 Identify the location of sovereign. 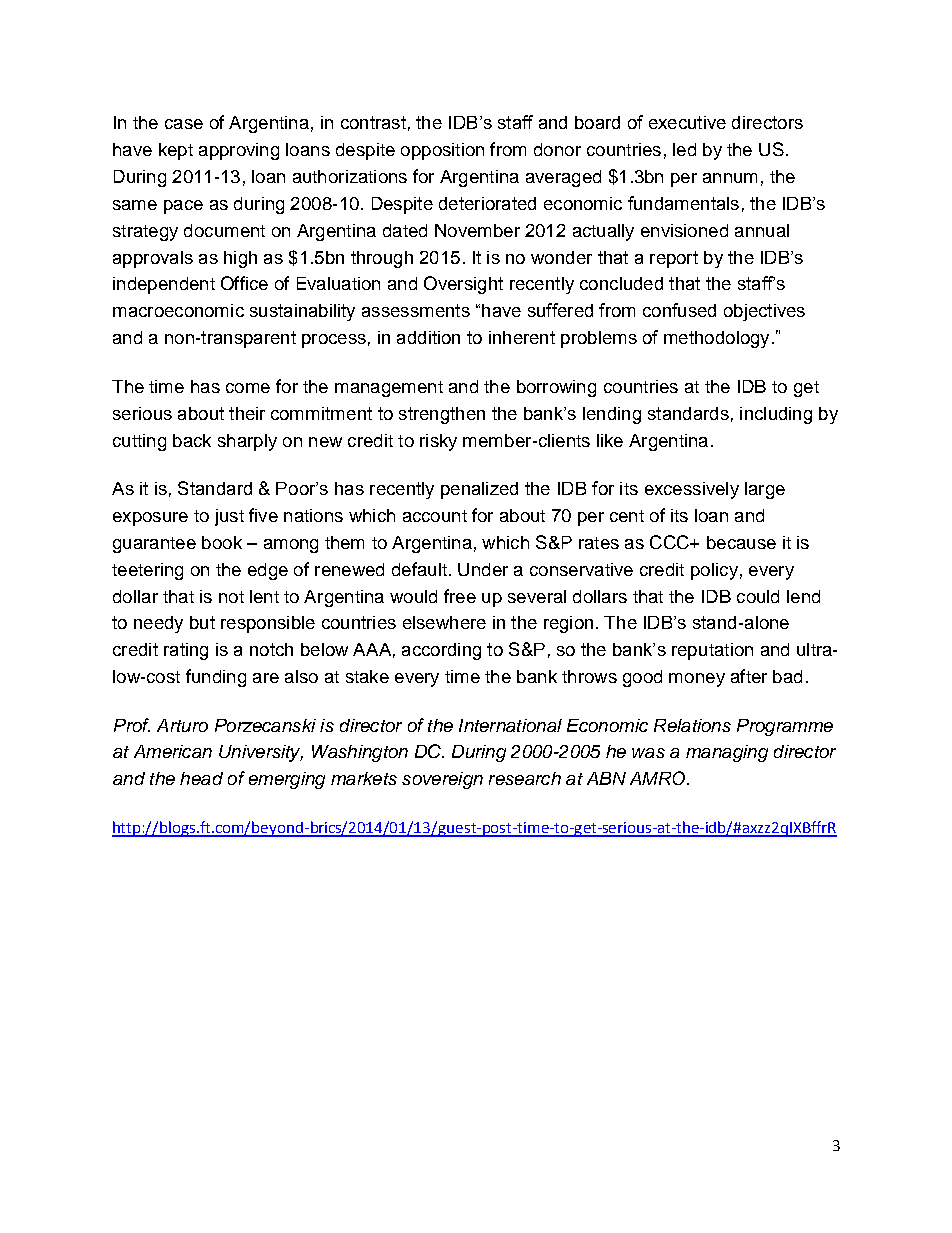
(442, 780).
